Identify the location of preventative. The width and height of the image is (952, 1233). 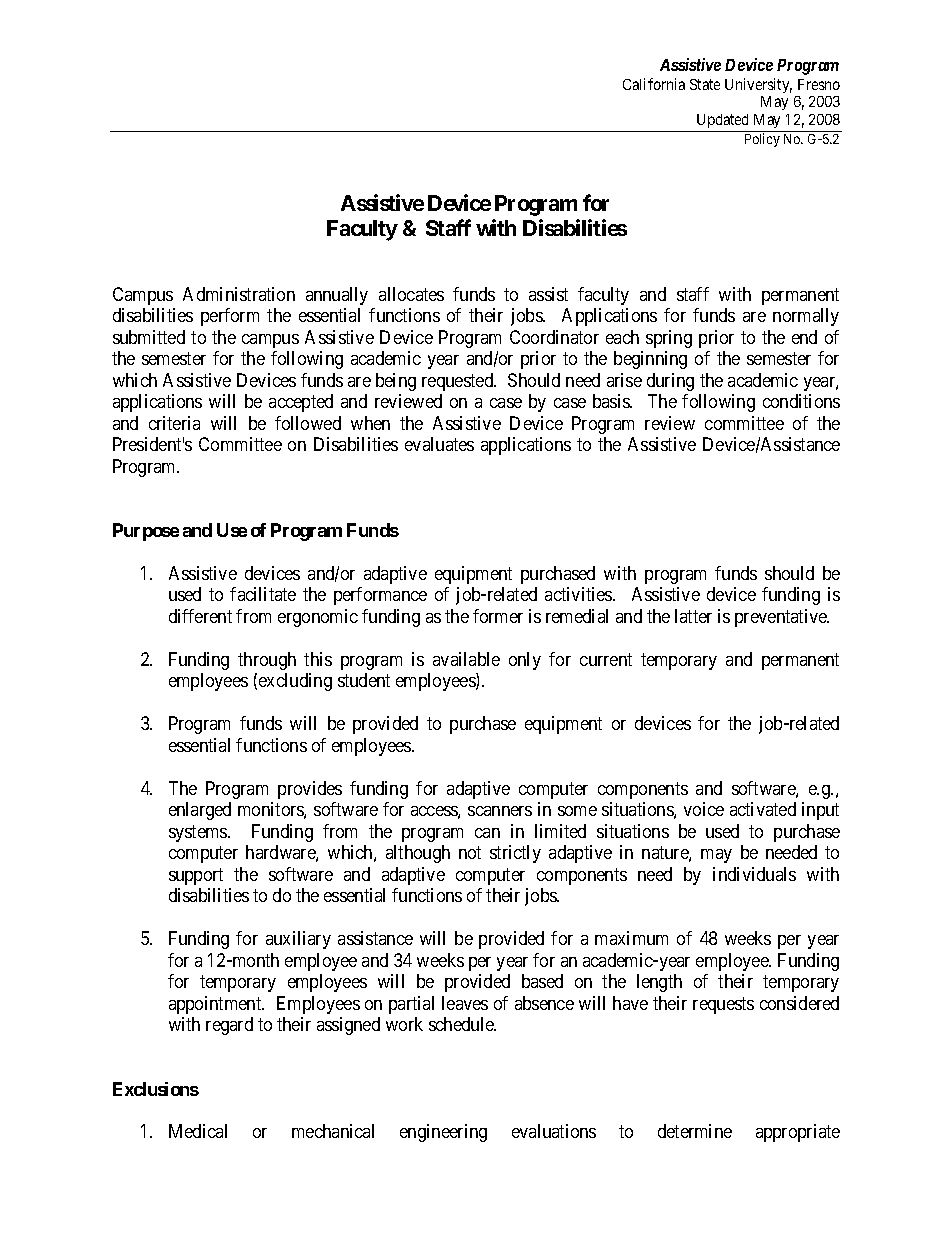
(782, 618).
